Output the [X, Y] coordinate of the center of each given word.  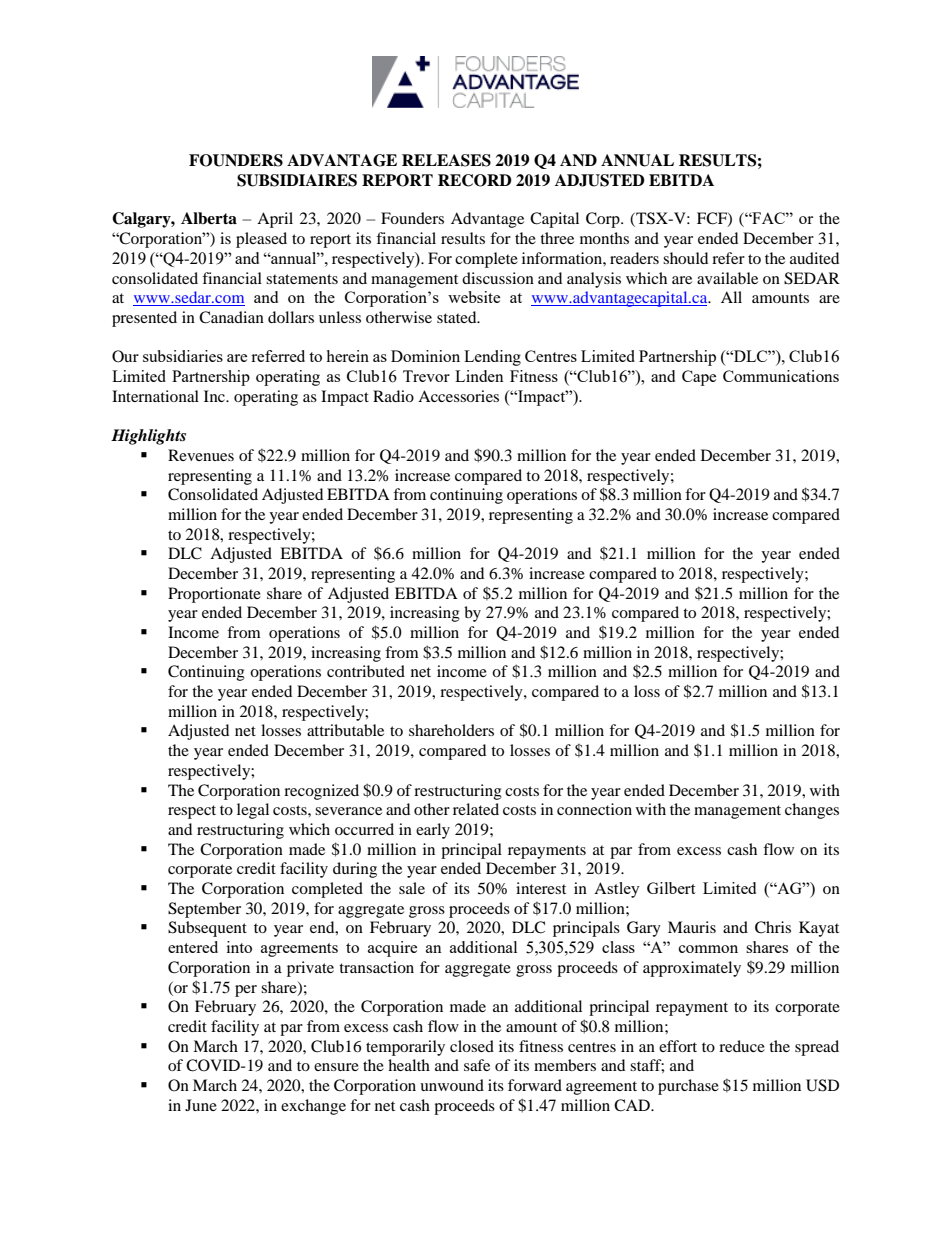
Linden [479, 376]
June [201, 1105]
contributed [366, 671]
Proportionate [214, 595]
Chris [773, 927]
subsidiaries [183, 356]
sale [412, 888]
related [476, 809]
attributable [345, 730]
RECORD [475, 180]
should [685, 258]
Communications [781, 376]
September [204, 910]
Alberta [209, 218]
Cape [699, 378]
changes [812, 811]
